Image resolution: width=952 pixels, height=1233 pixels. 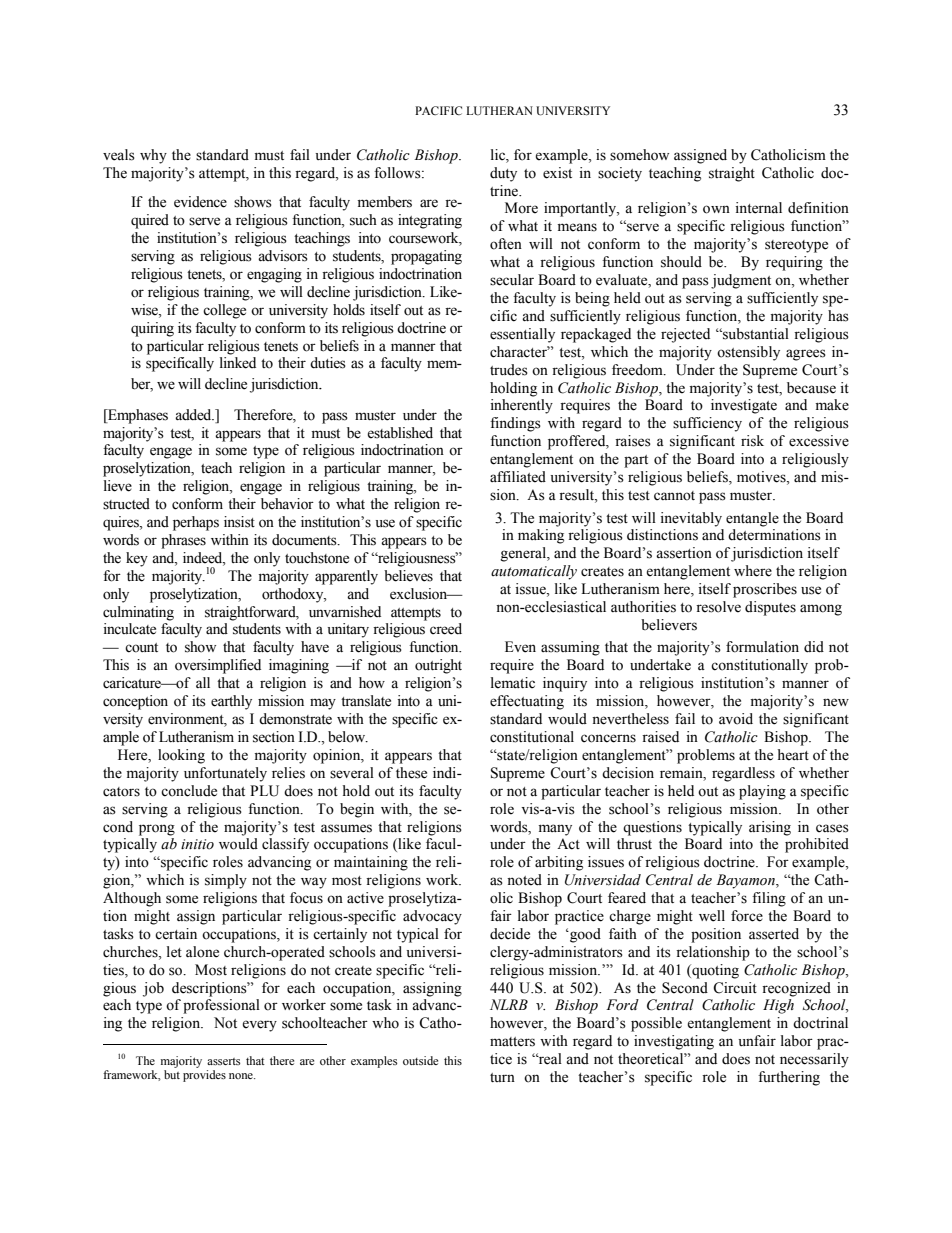 I want to click on matters, so click(x=512, y=1042).
